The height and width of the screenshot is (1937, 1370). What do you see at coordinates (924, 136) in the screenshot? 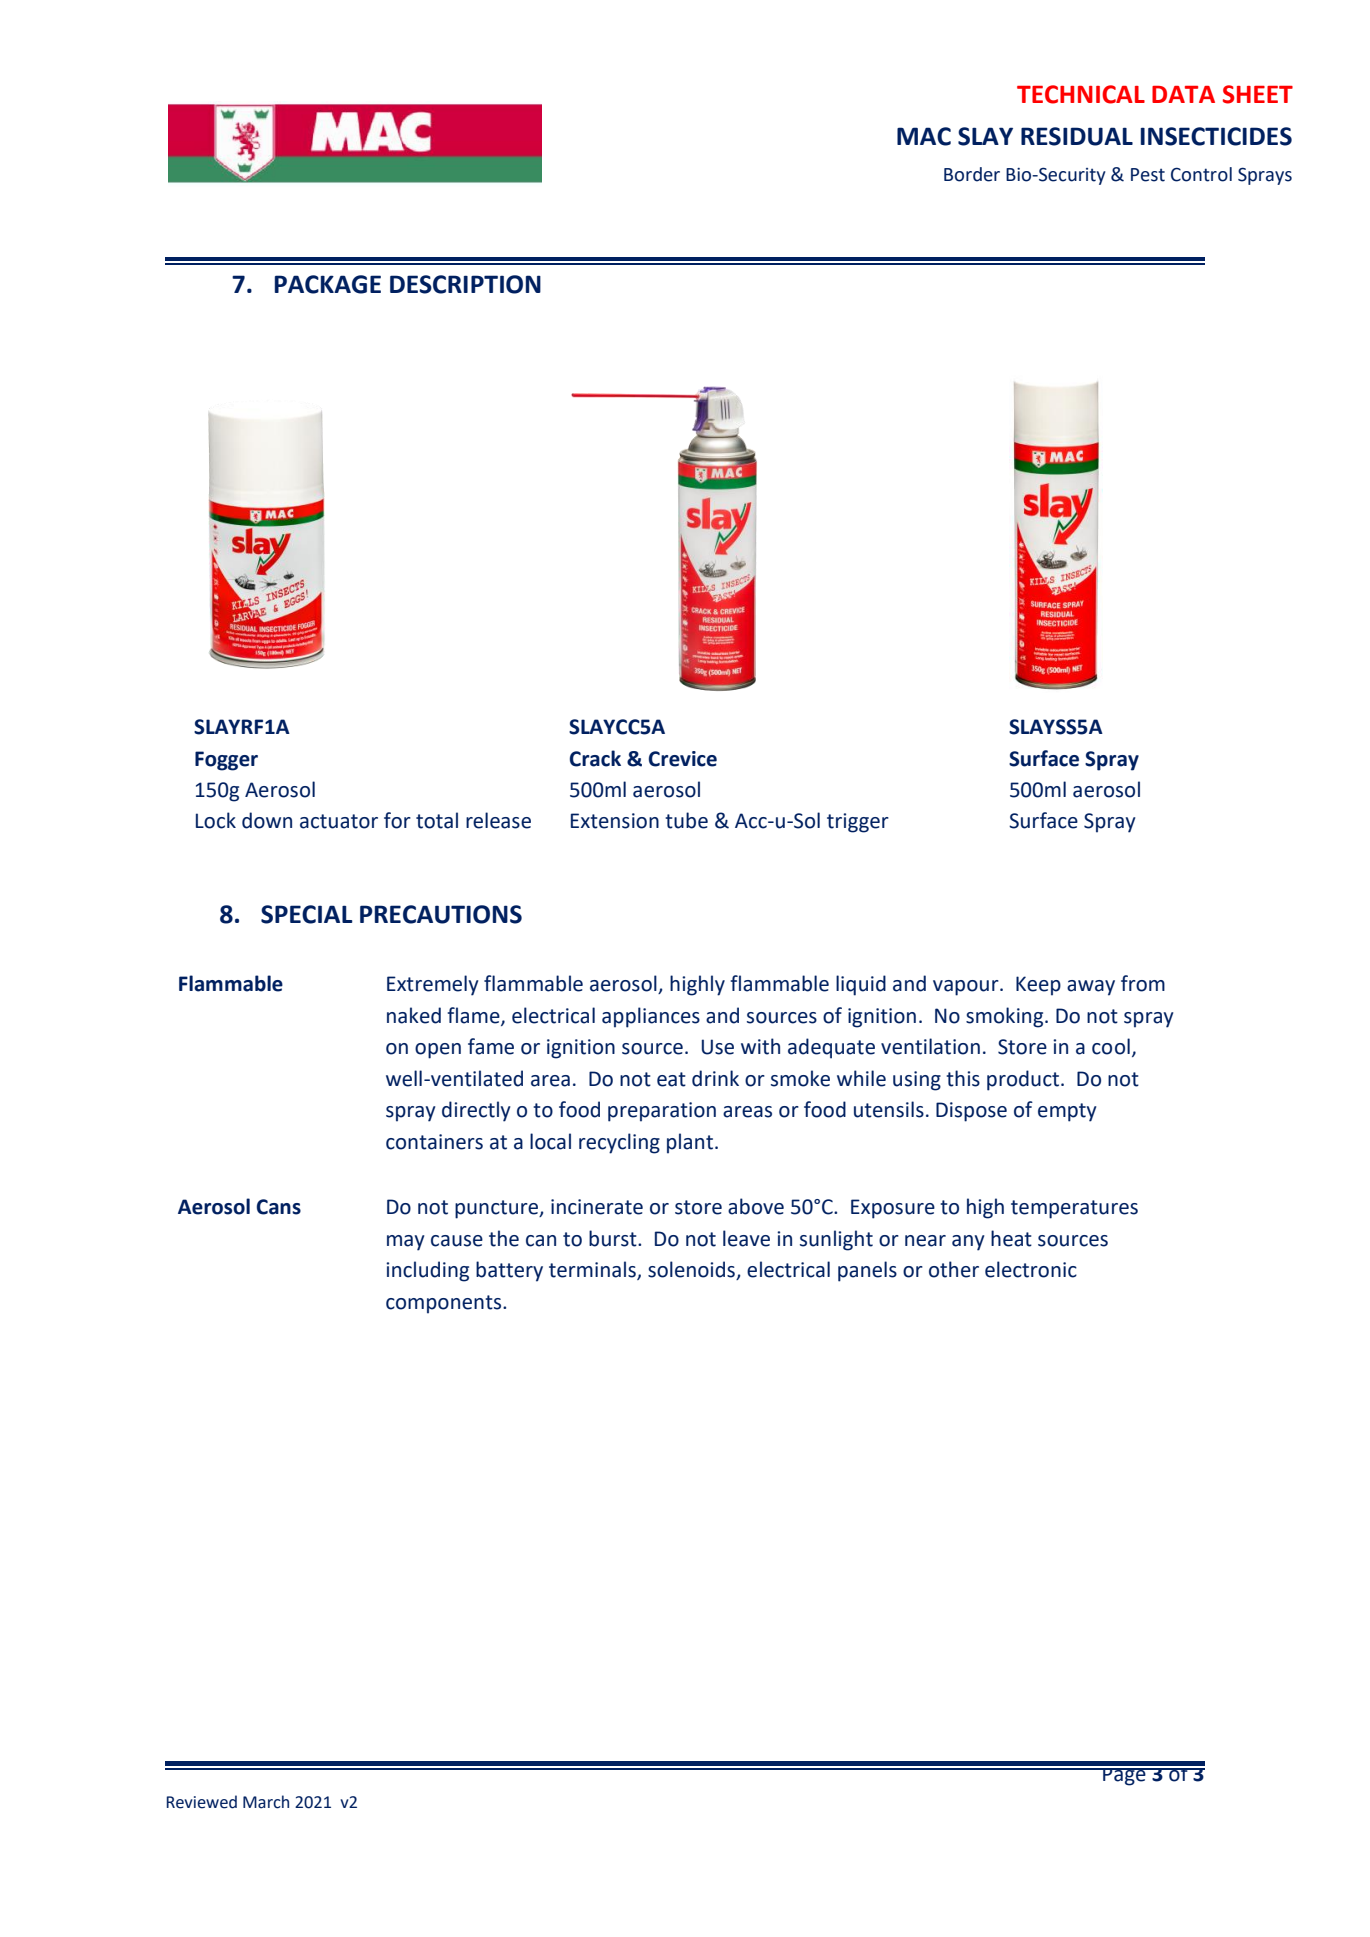
I see `MAC` at bounding box center [924, 136].
